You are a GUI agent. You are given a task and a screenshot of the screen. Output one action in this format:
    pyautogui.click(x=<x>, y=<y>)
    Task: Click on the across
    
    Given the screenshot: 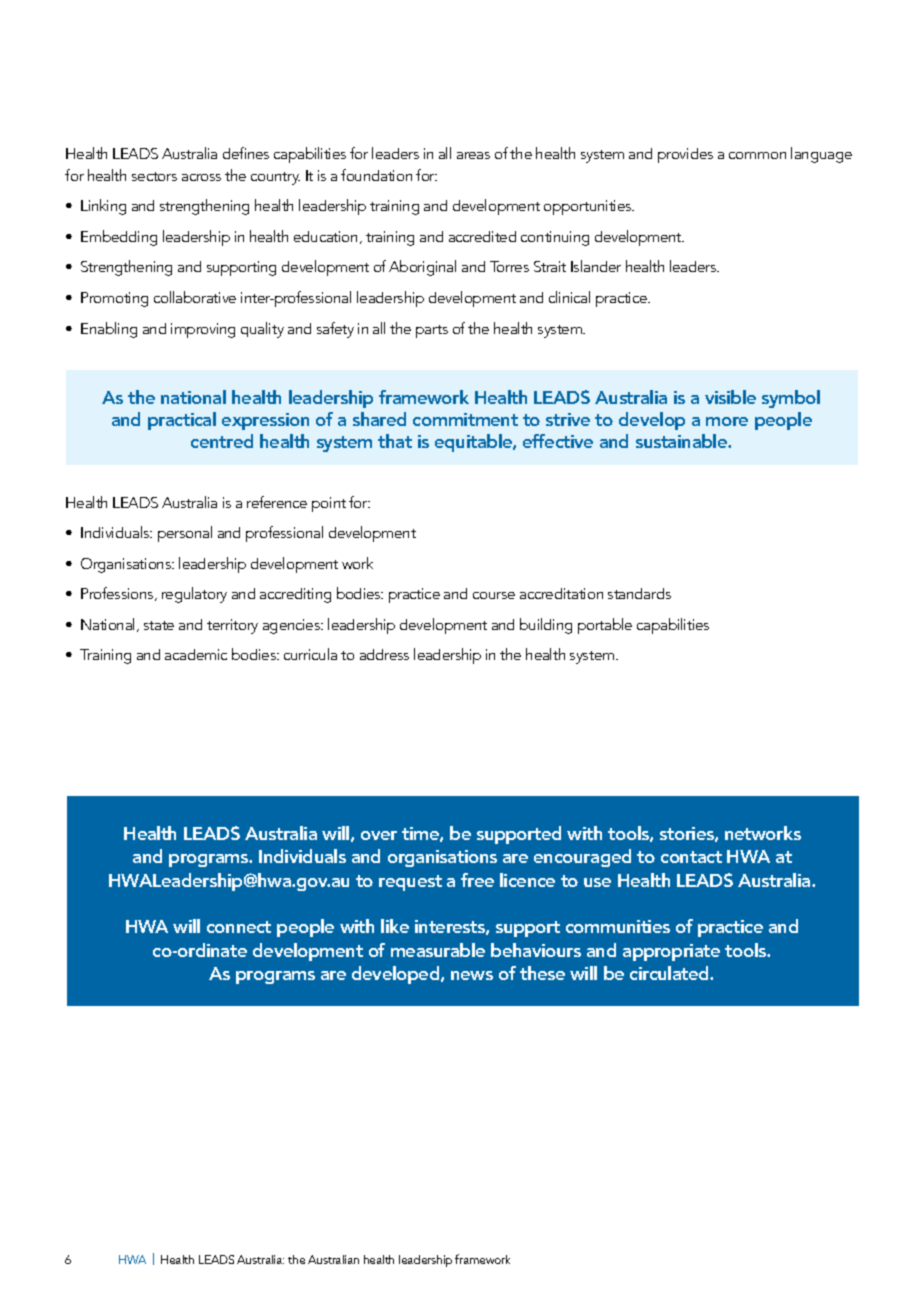 What is the action you would take?
    pyautogui.click(x=201, y=177)
